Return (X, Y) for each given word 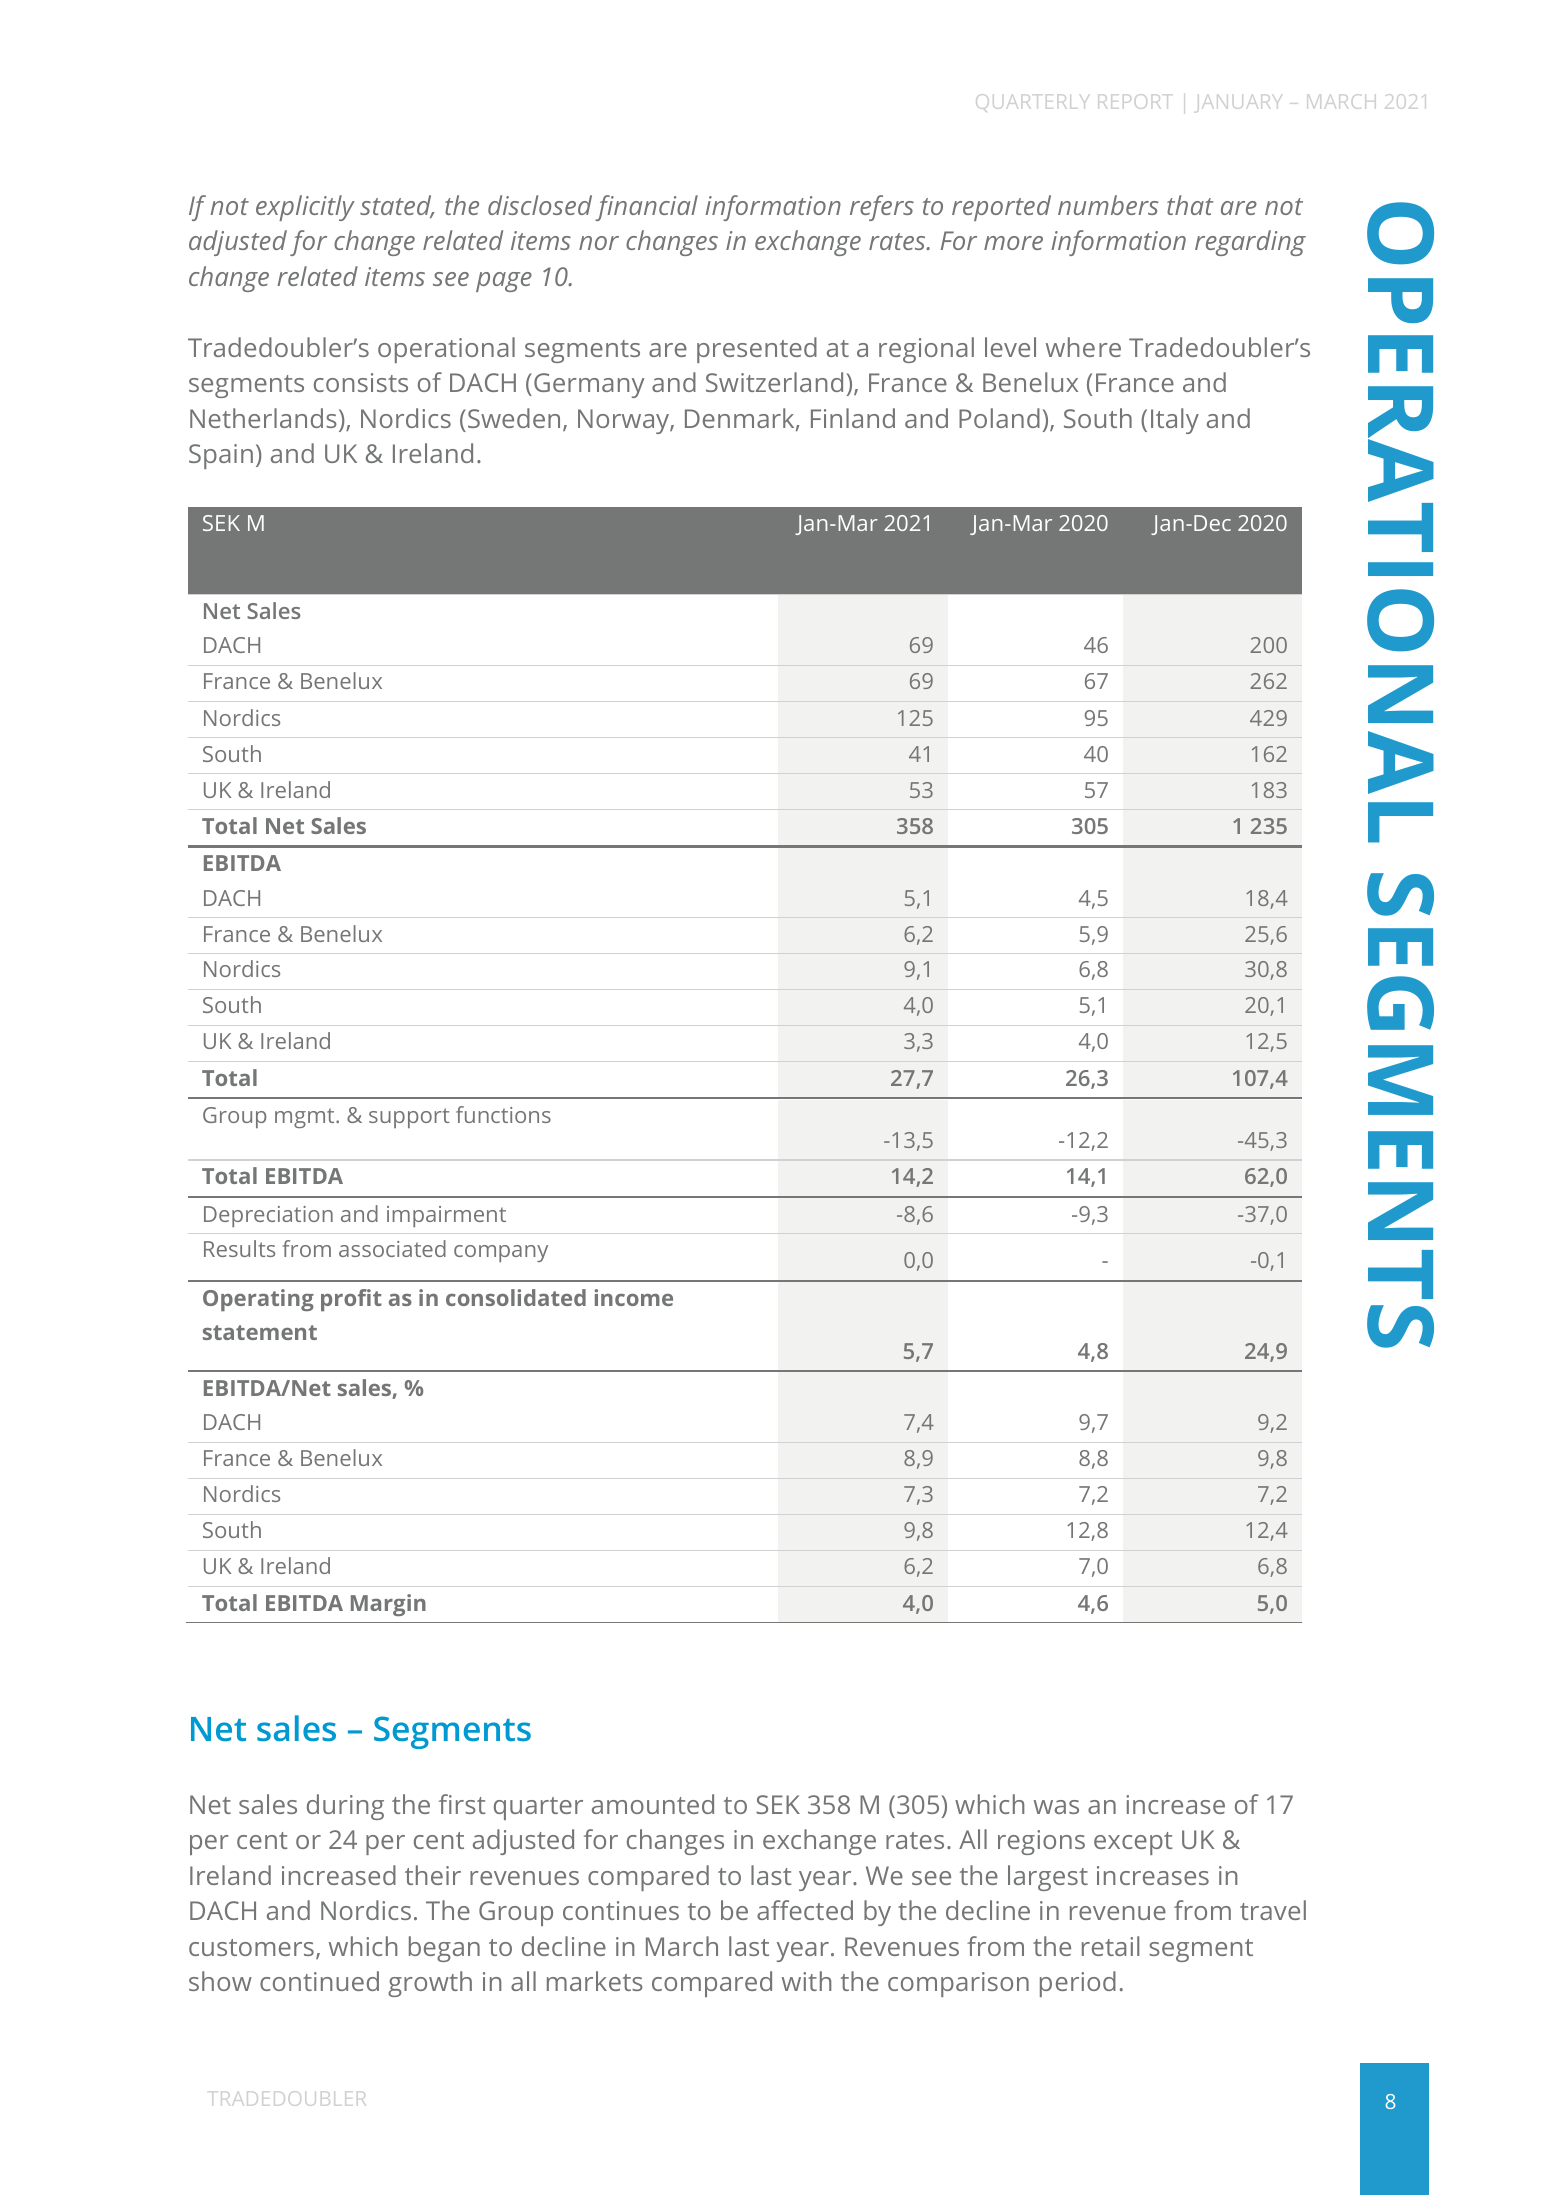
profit (351, 1300)
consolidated (516, 1297)
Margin (388, 1605)
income (633, 1297)
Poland (999, 418)
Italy (1175, 421)
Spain (221, 456)
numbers (1108, 205)
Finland (853, 418)
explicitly (305, 208)
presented (757, 350)
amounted (653, 1804)
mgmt (306, 1118)
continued (319, 1981)
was (1056, 1807)
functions (503, 1114)
